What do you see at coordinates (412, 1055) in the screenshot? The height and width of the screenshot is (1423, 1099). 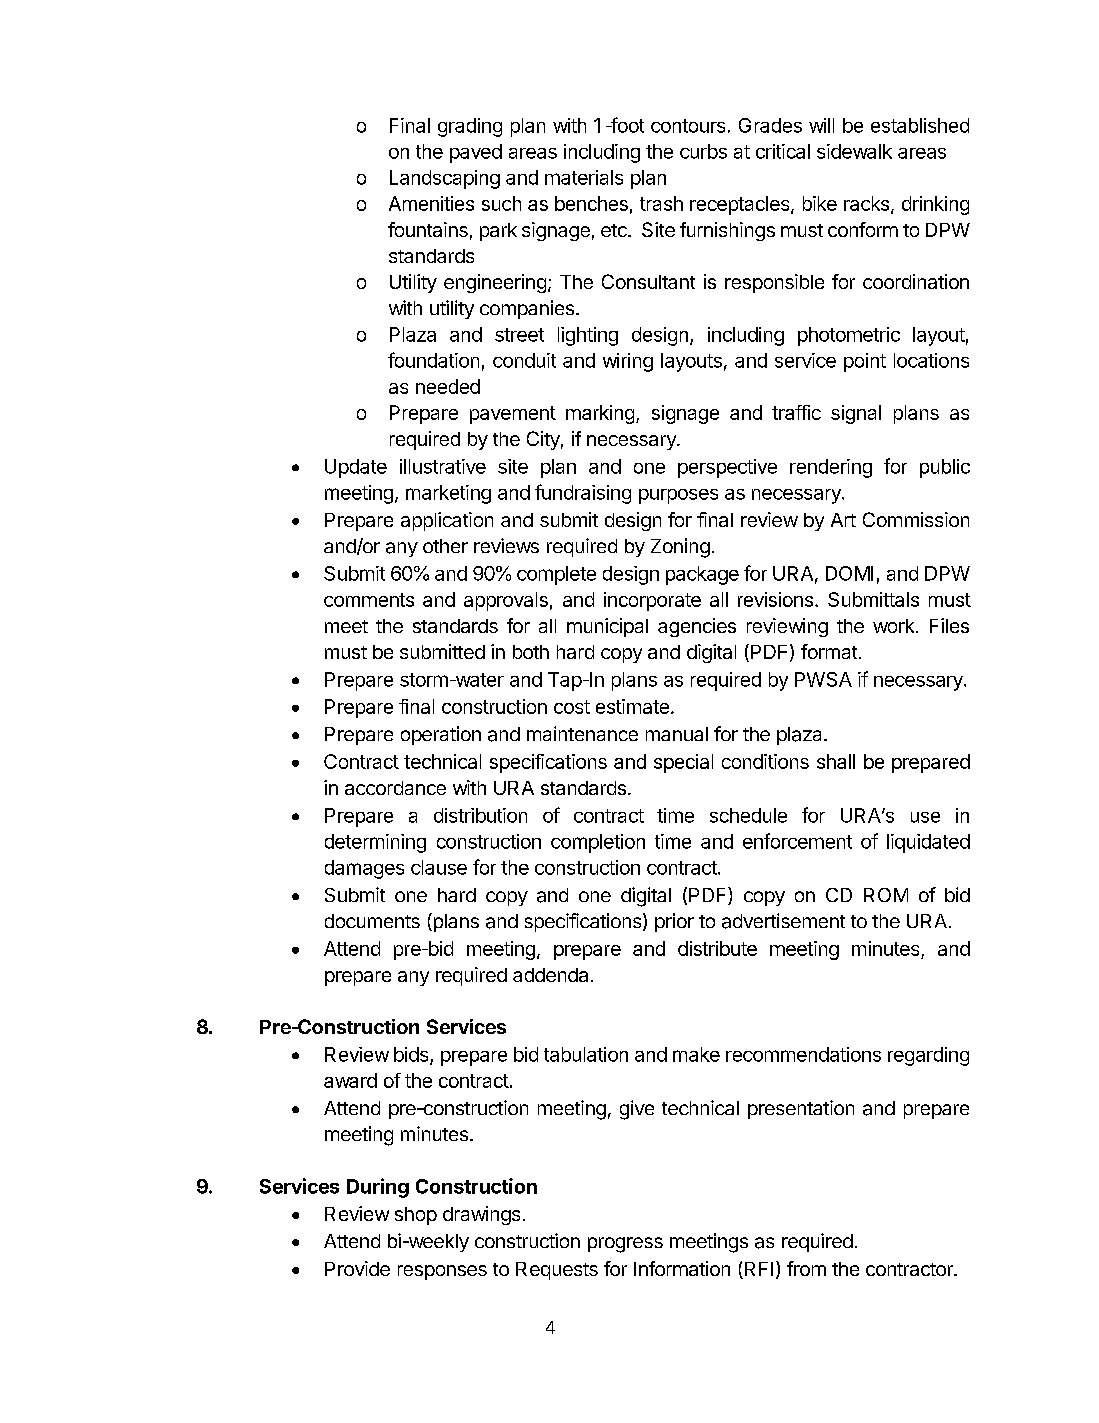 I see `bids` at bounding box center [412, 1055].
